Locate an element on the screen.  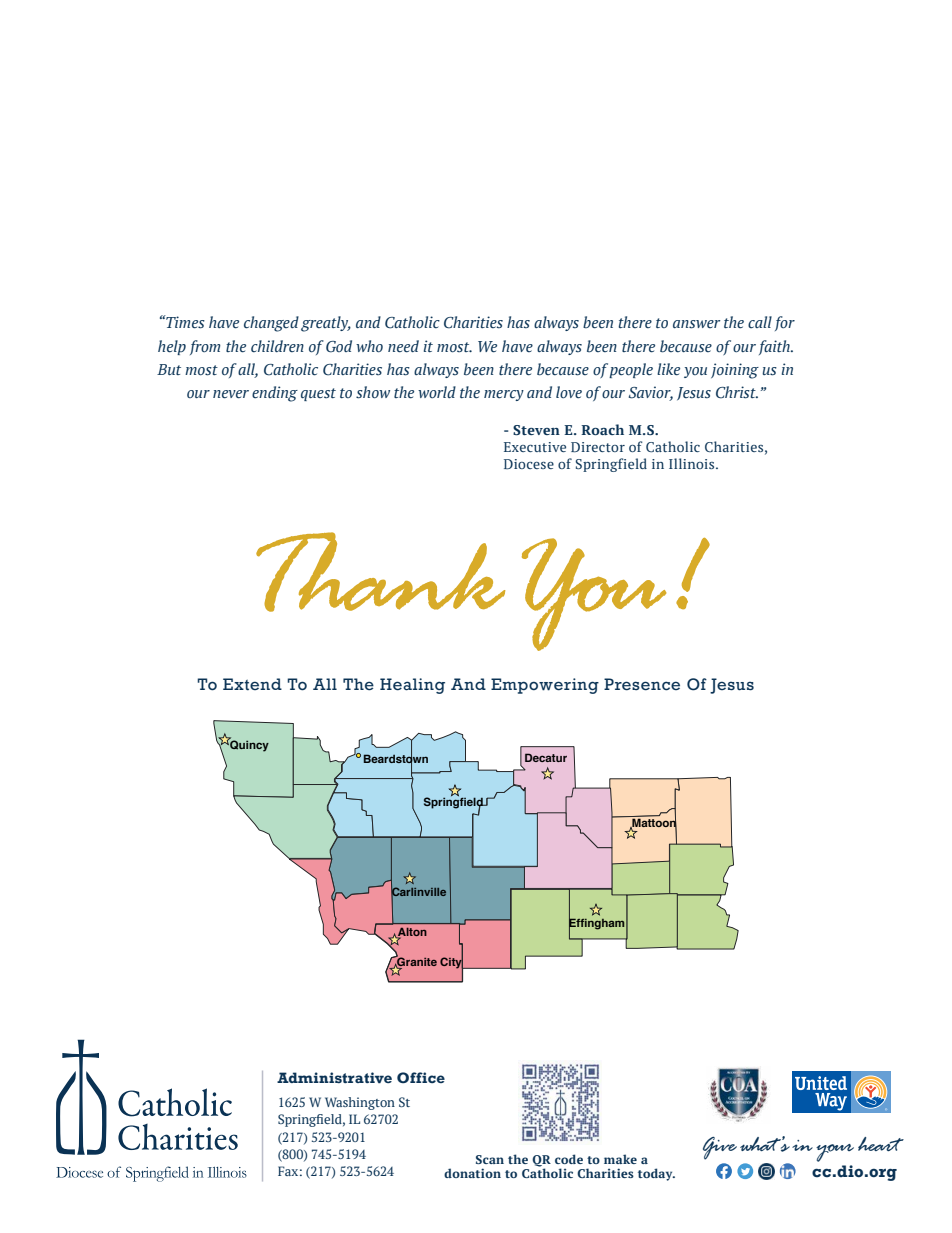
Thank is located at coordinates (380, 572).
